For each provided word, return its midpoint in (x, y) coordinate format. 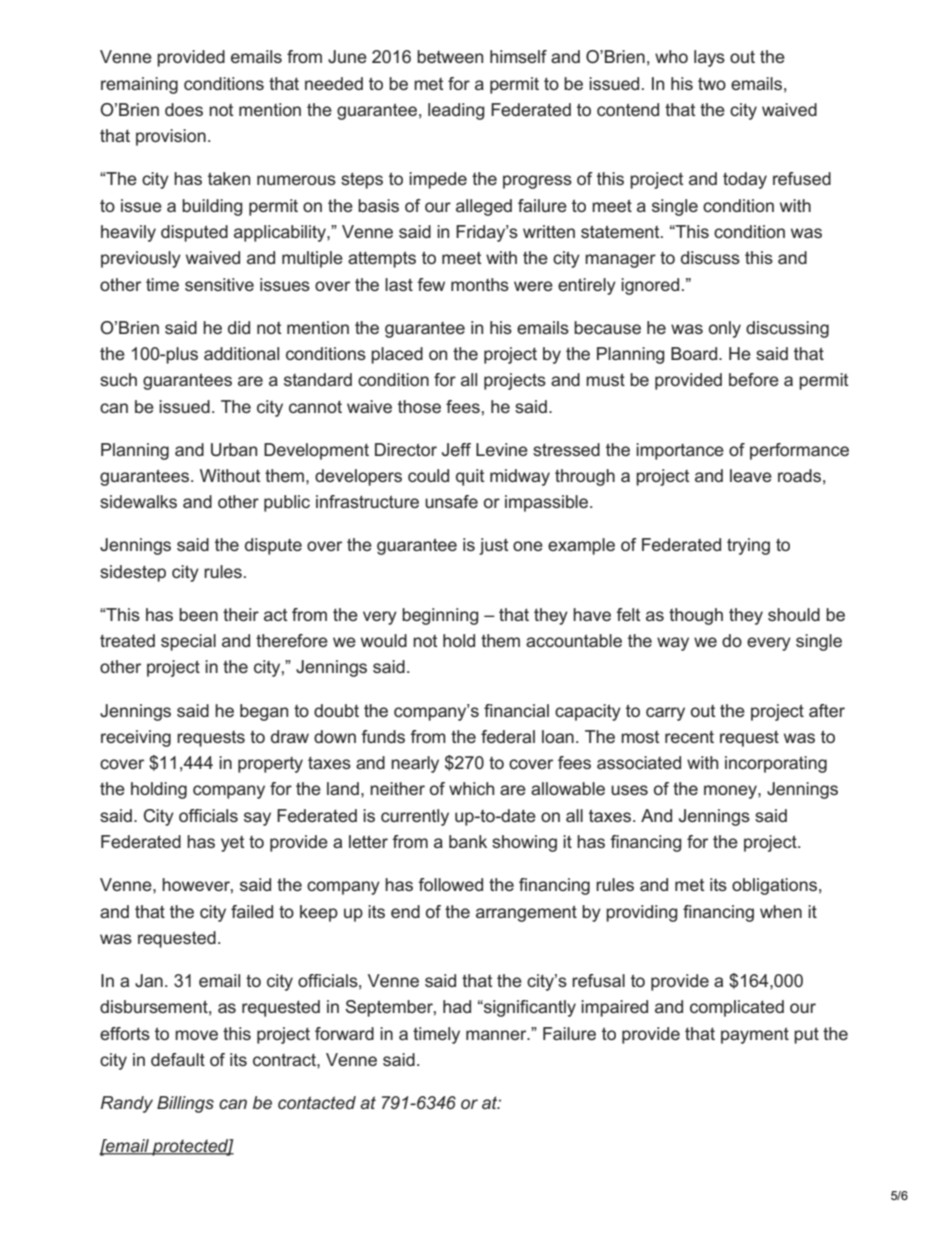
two (712, 84)
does (184, 109)
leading (456, 111)
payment (755, 1035)
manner (497, 1035)
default (178, 1059)
